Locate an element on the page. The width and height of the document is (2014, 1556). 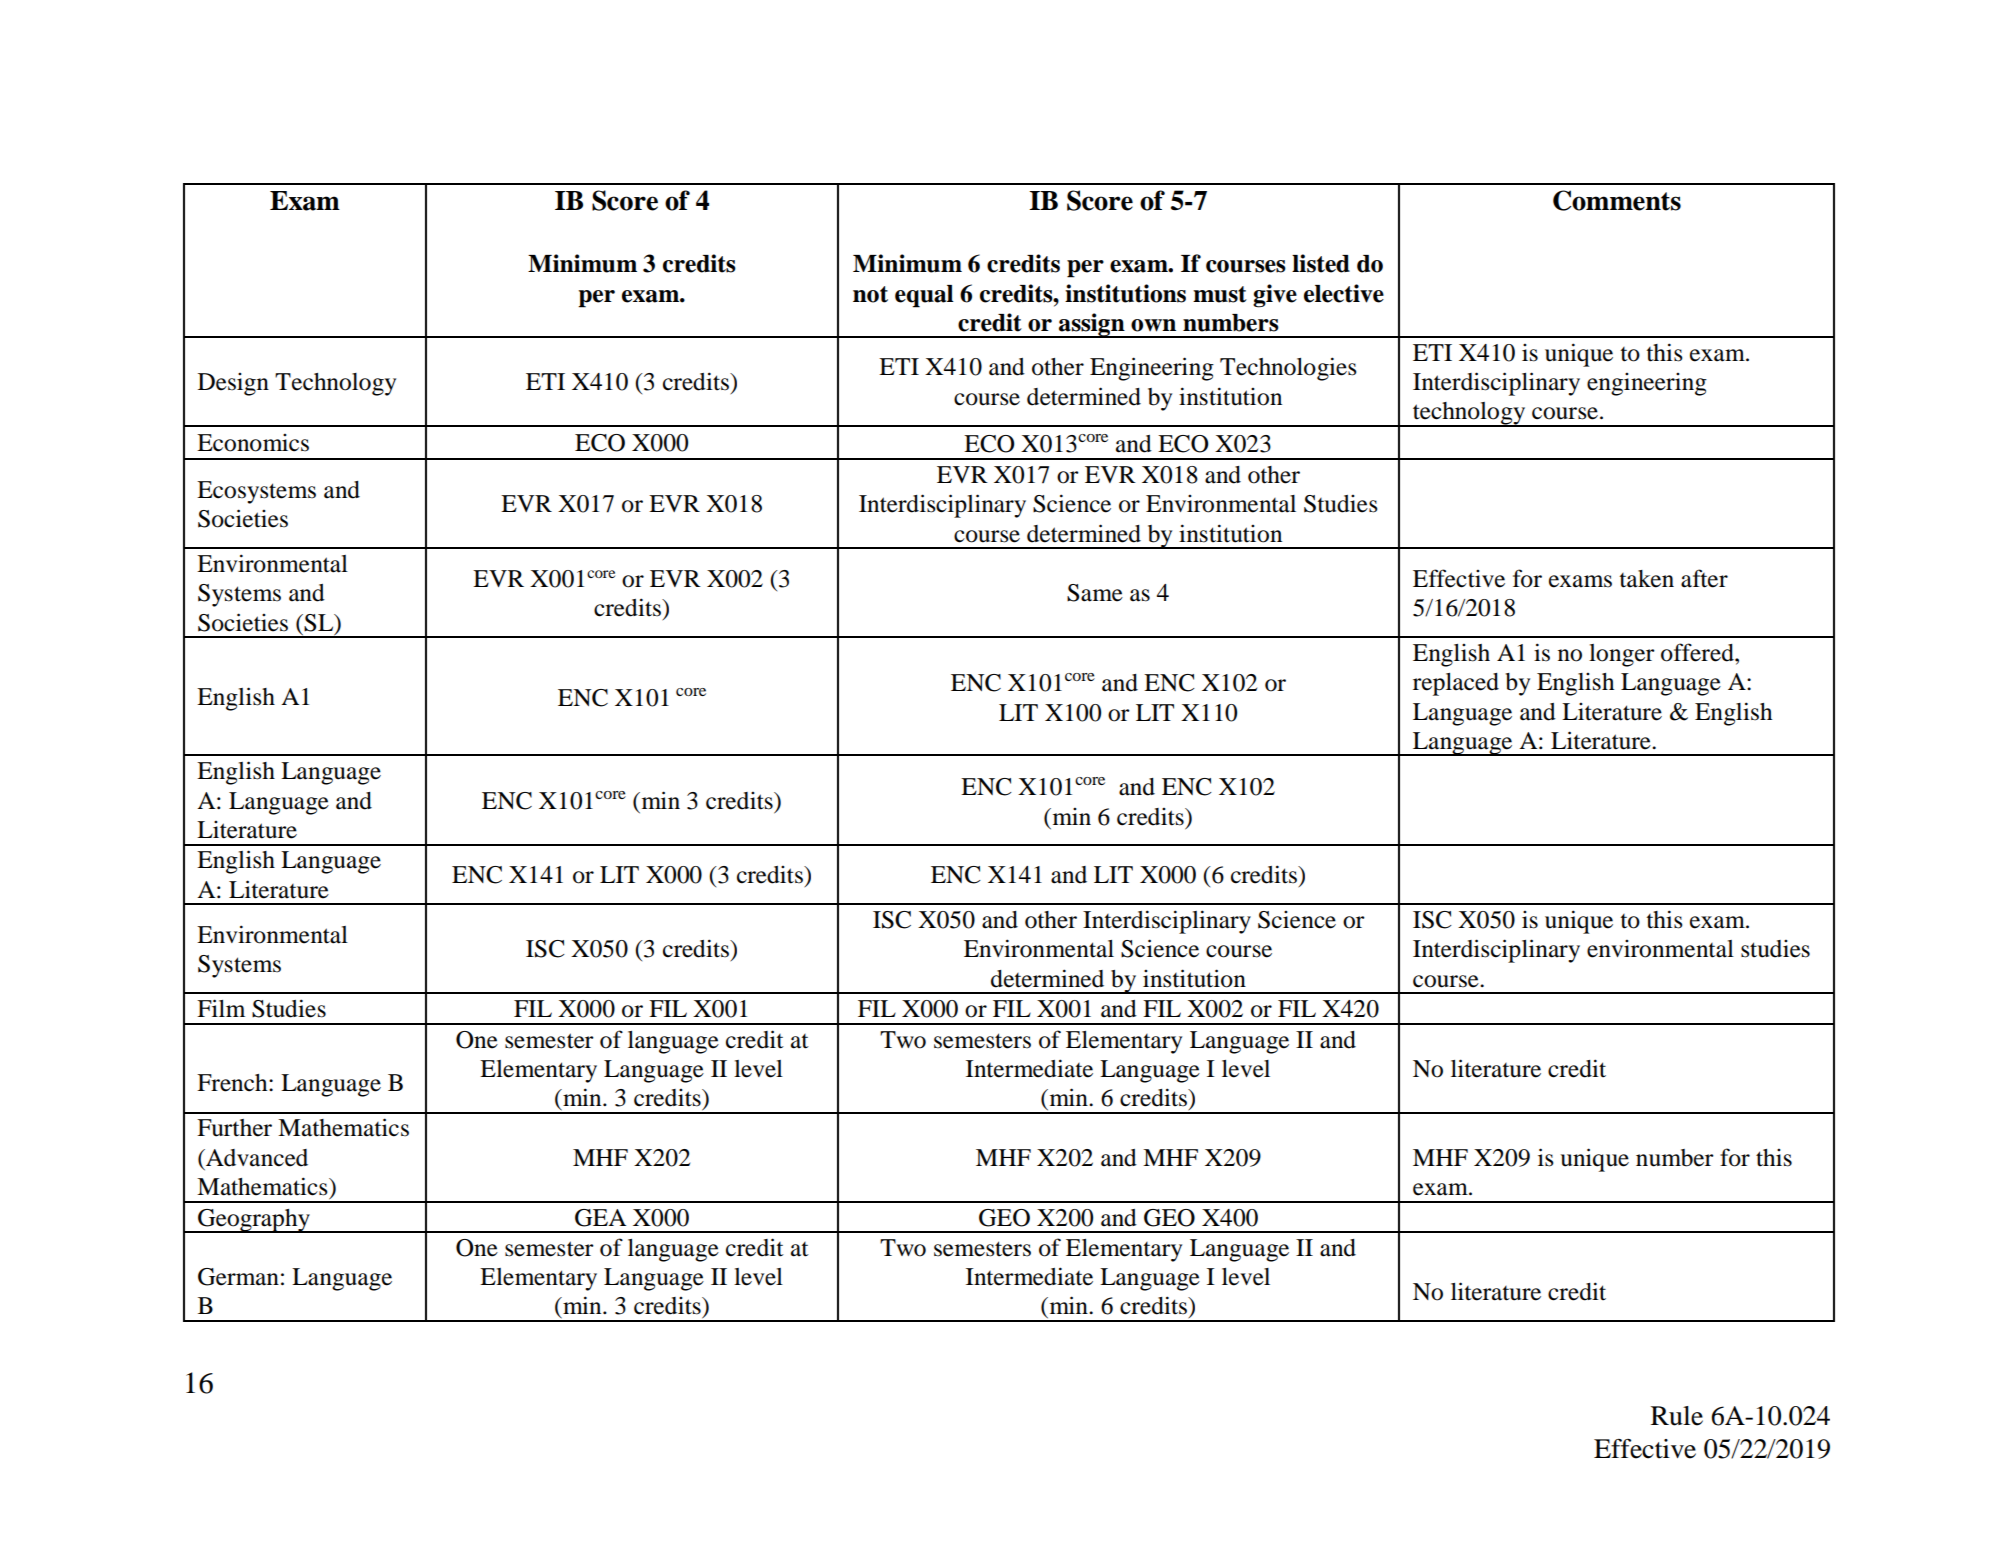
equal is located at coordinates (924, 296).
